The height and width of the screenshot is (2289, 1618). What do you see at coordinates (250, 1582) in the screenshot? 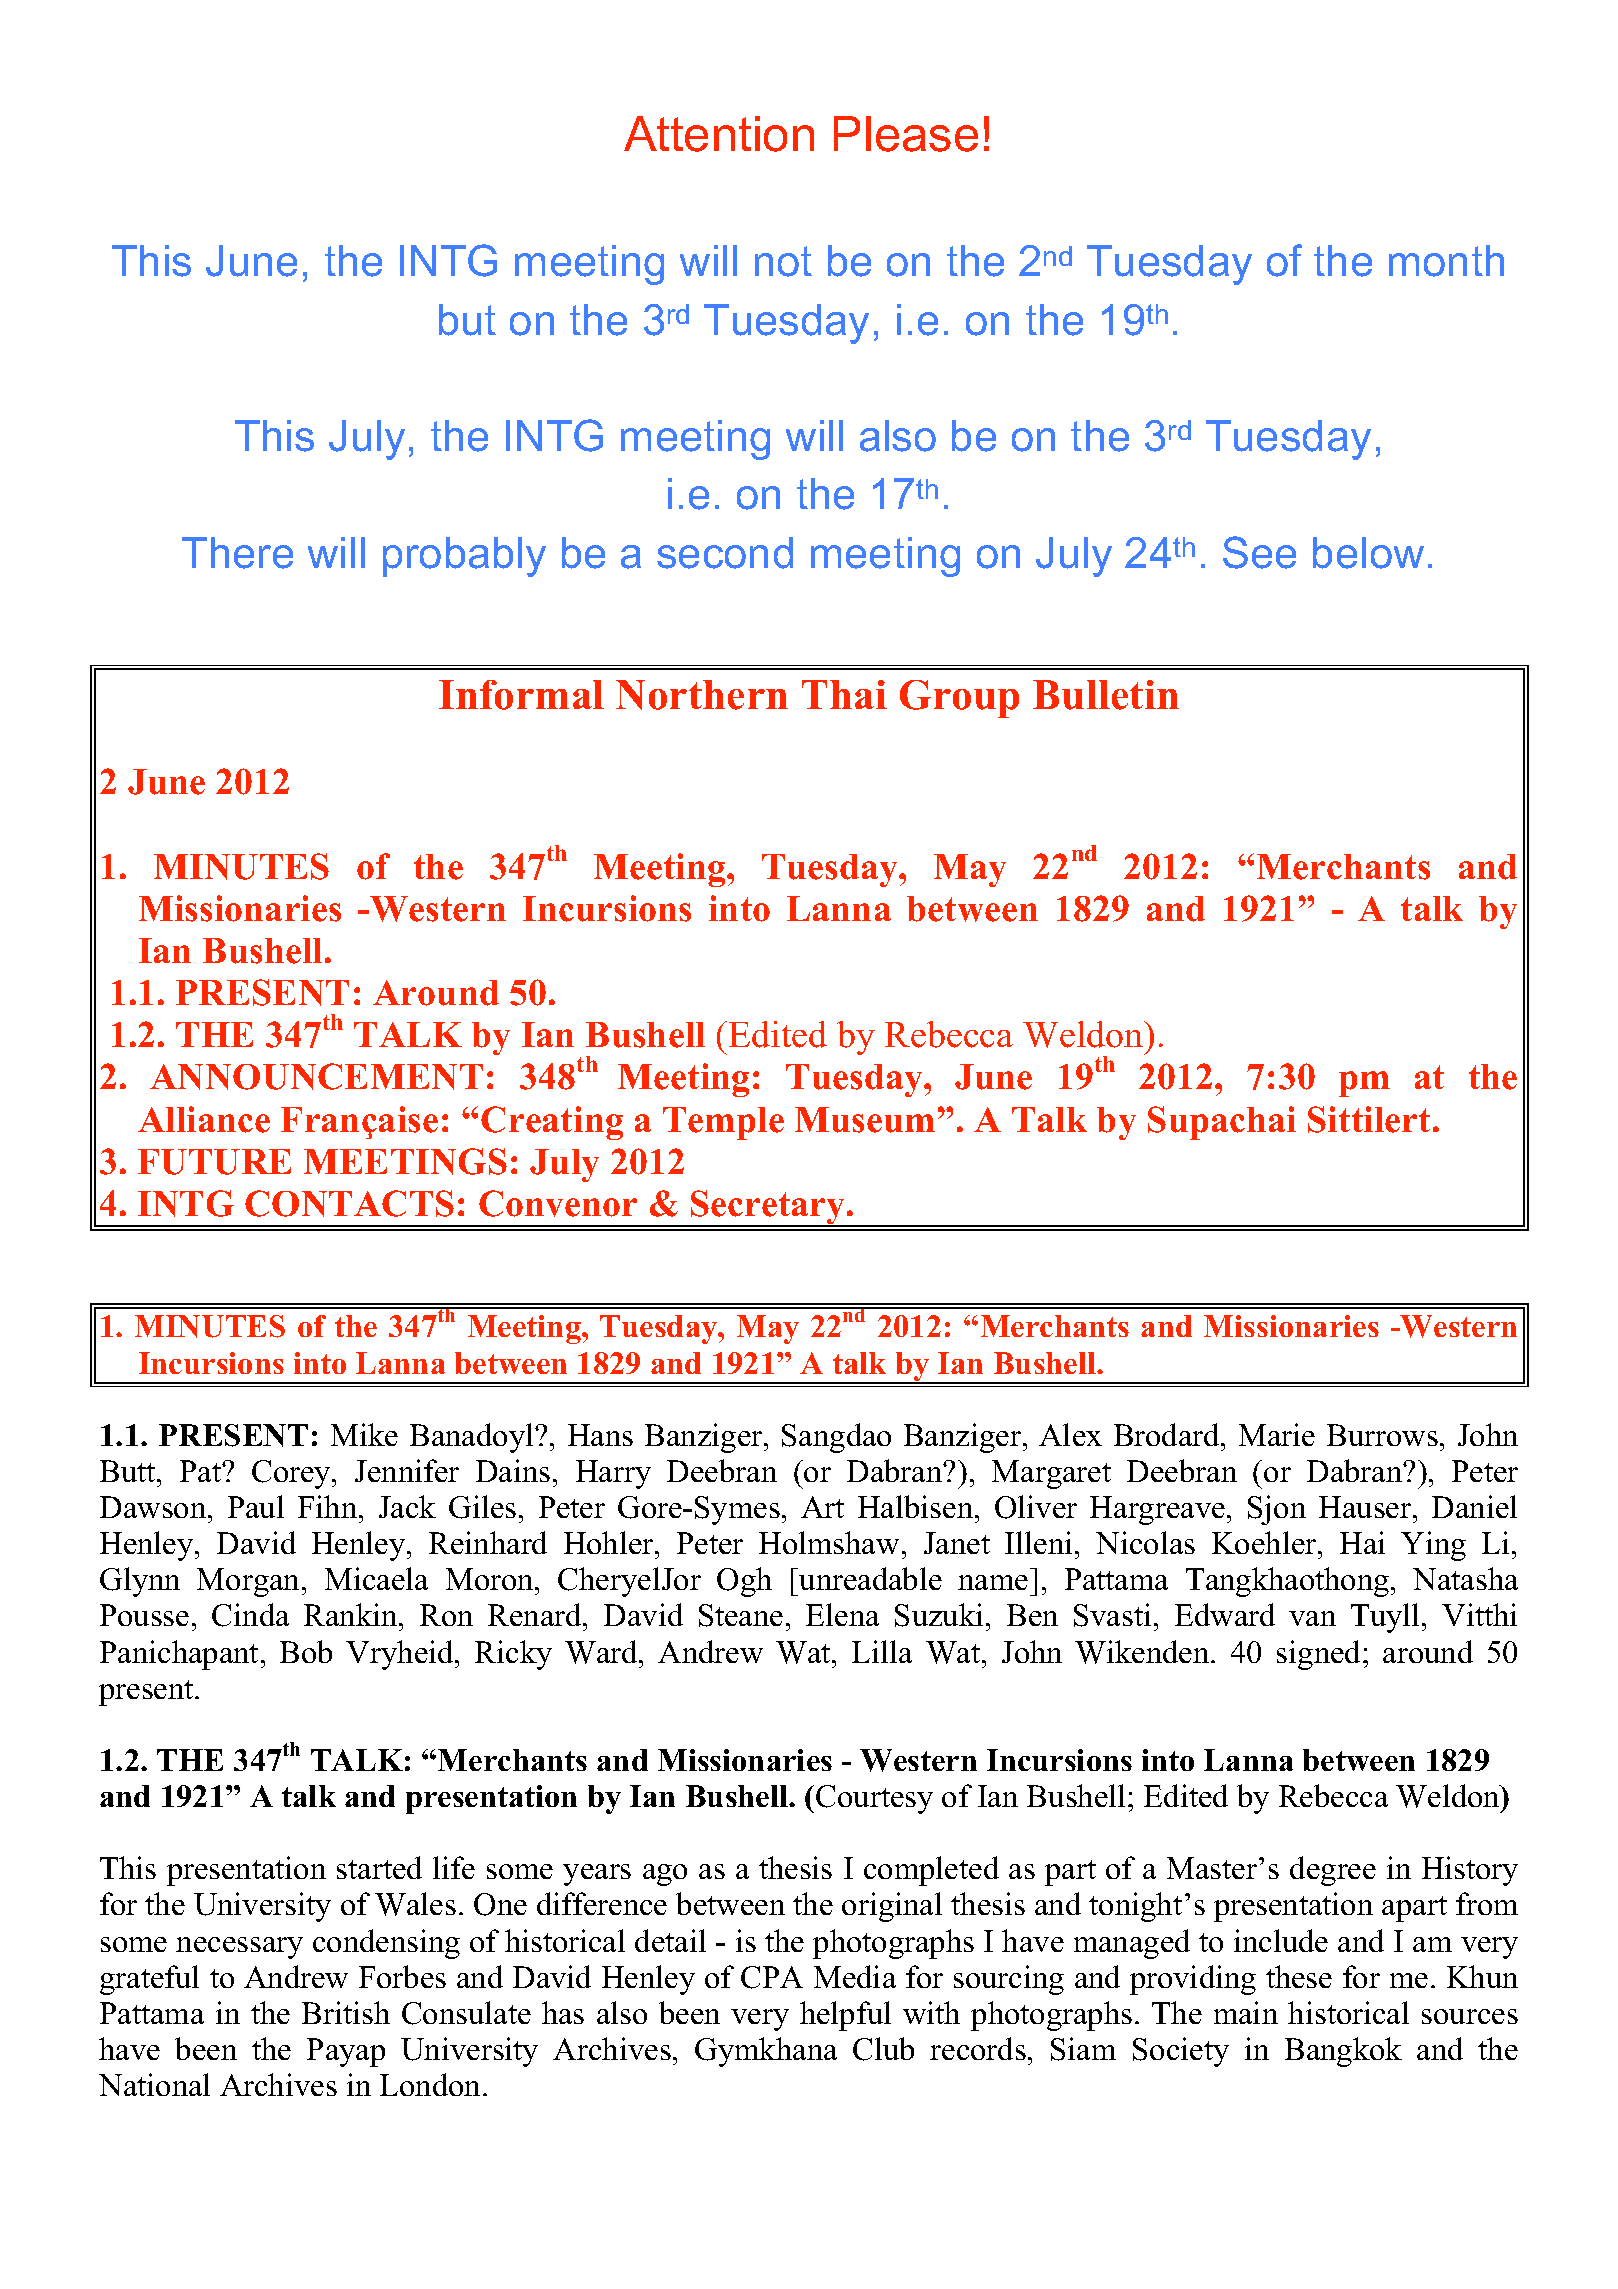
I see `Morgan` at bounding box center [250, 1582].
